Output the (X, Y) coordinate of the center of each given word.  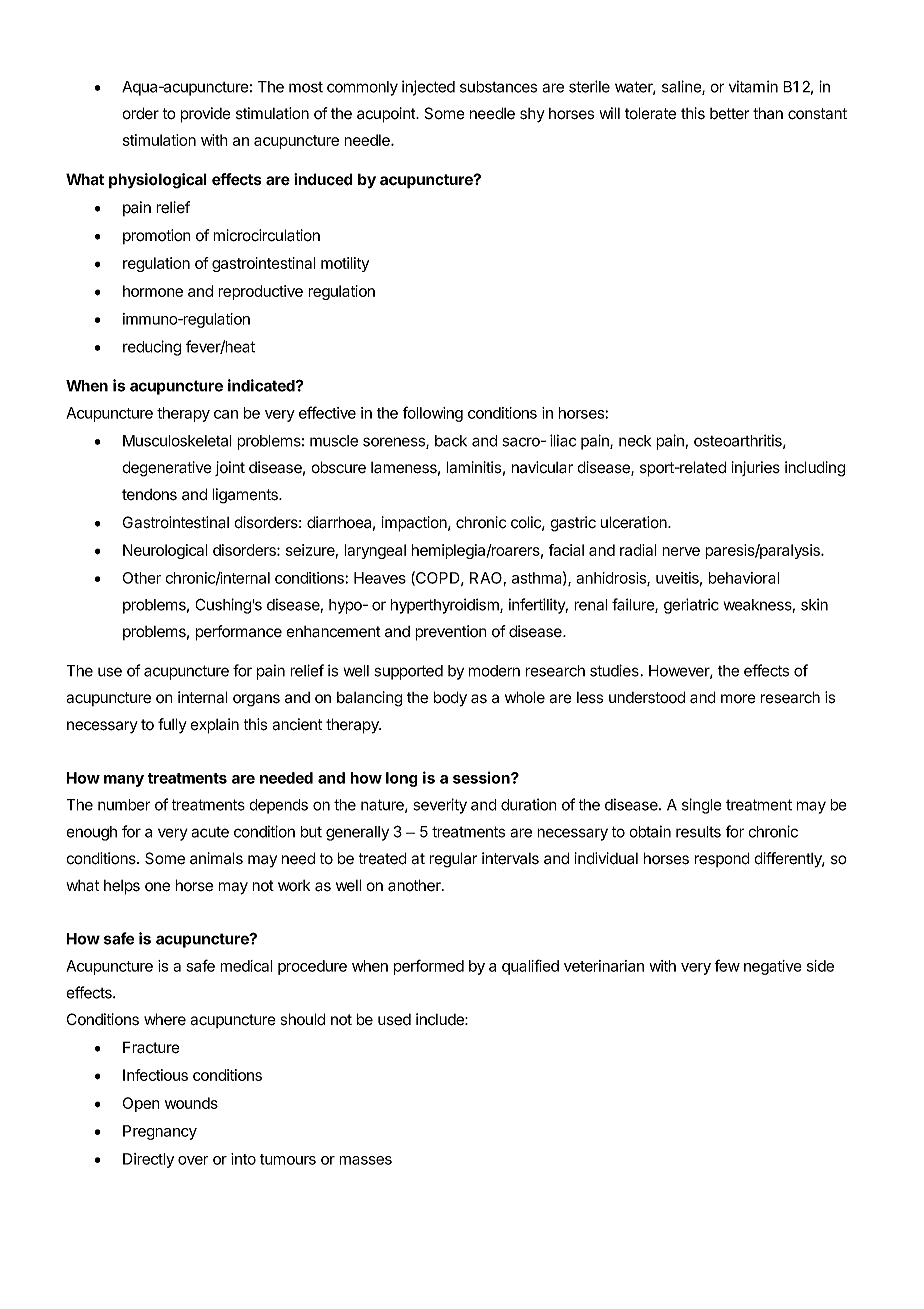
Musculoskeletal (177, 441)
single (702, 806)
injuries (756, 468)
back (451, 441)
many (124, 781)
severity (440, 806)
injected (428, 88)
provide (206, 115)
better (729, 114)
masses (365, 1160)
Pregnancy (160, 1132)
